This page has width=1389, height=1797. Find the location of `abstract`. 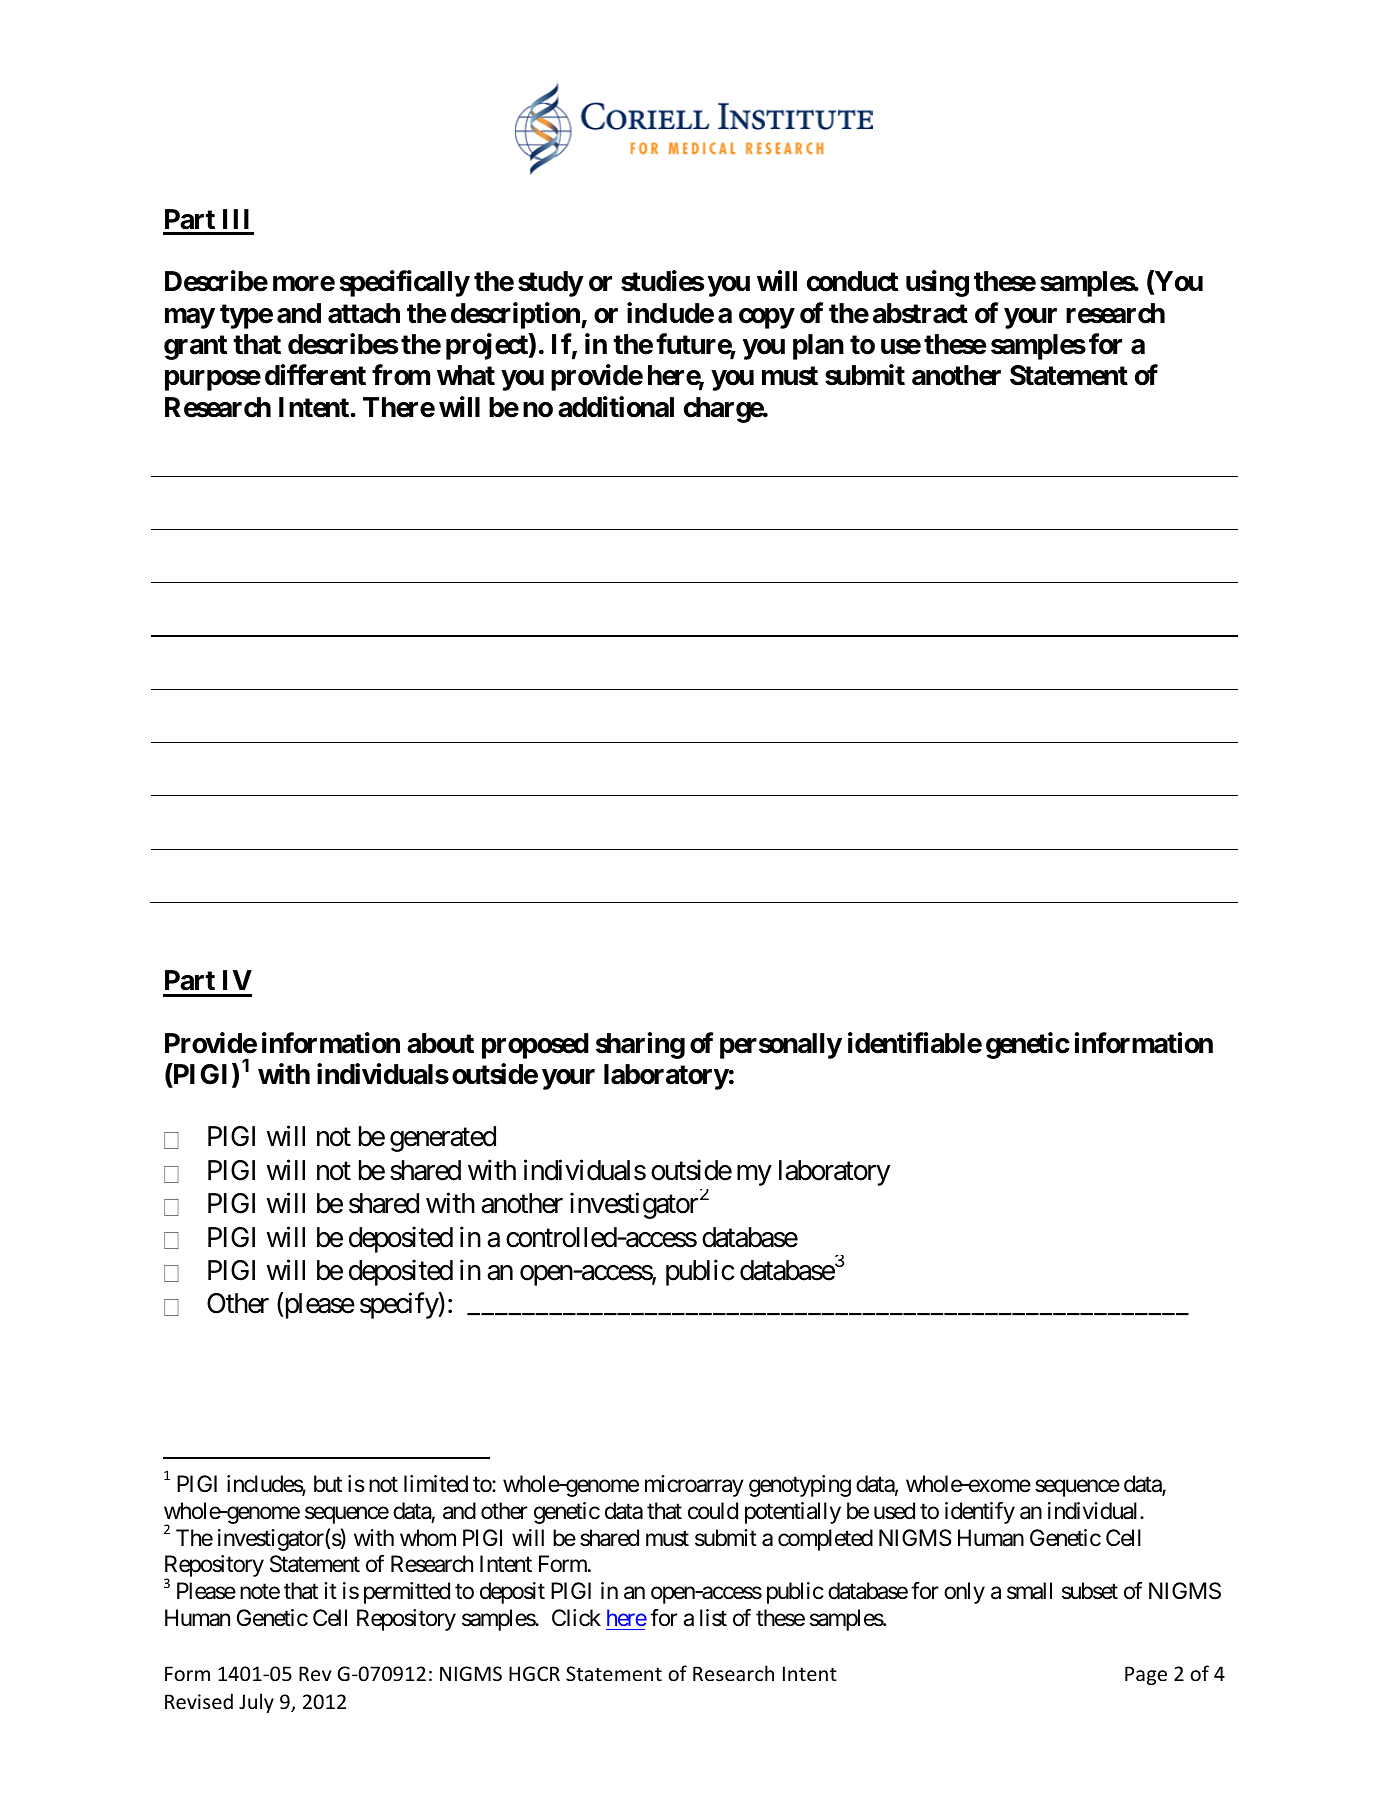

abstract is located at coordinates (920, 313).
